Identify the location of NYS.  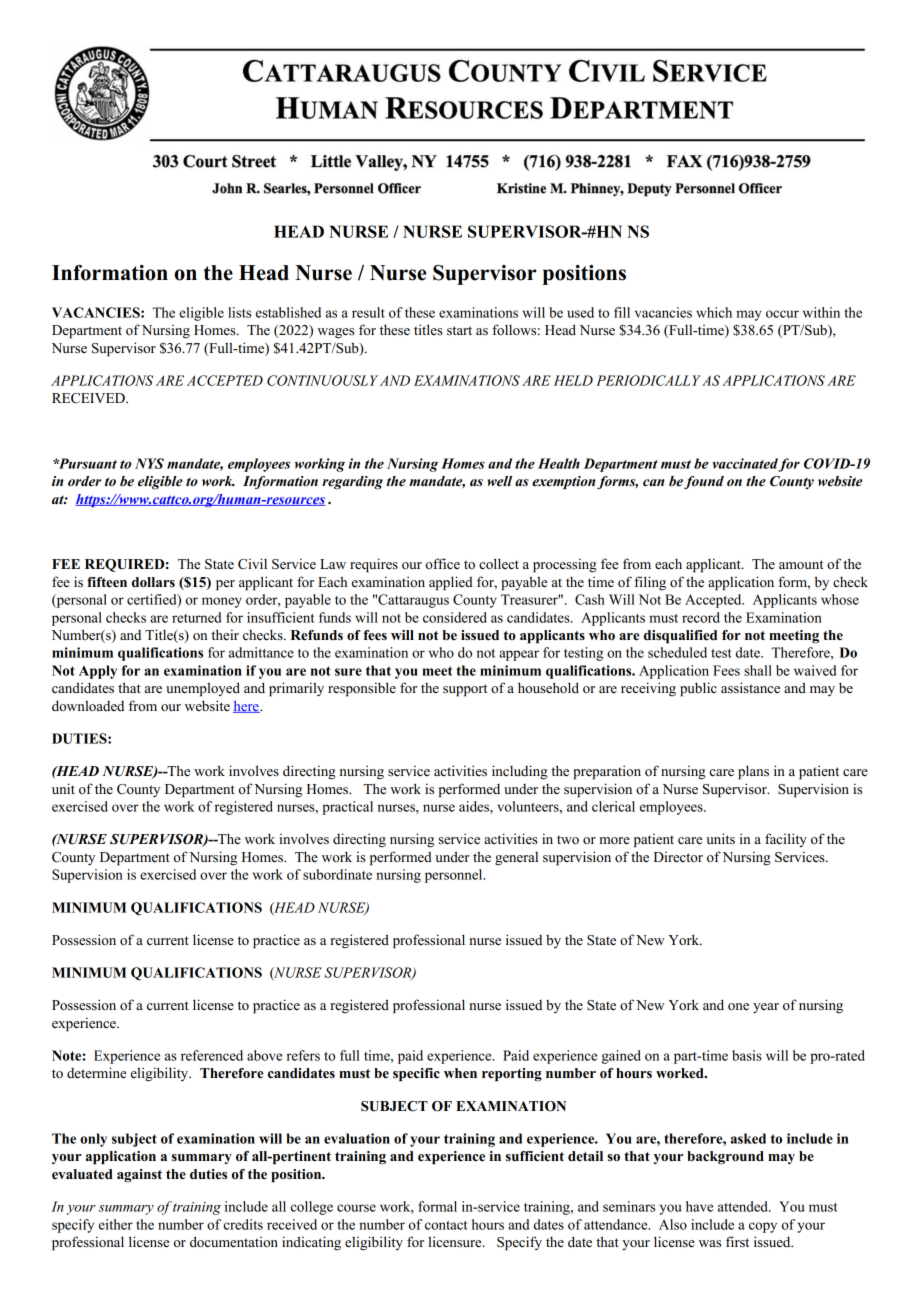
(149, 463).
